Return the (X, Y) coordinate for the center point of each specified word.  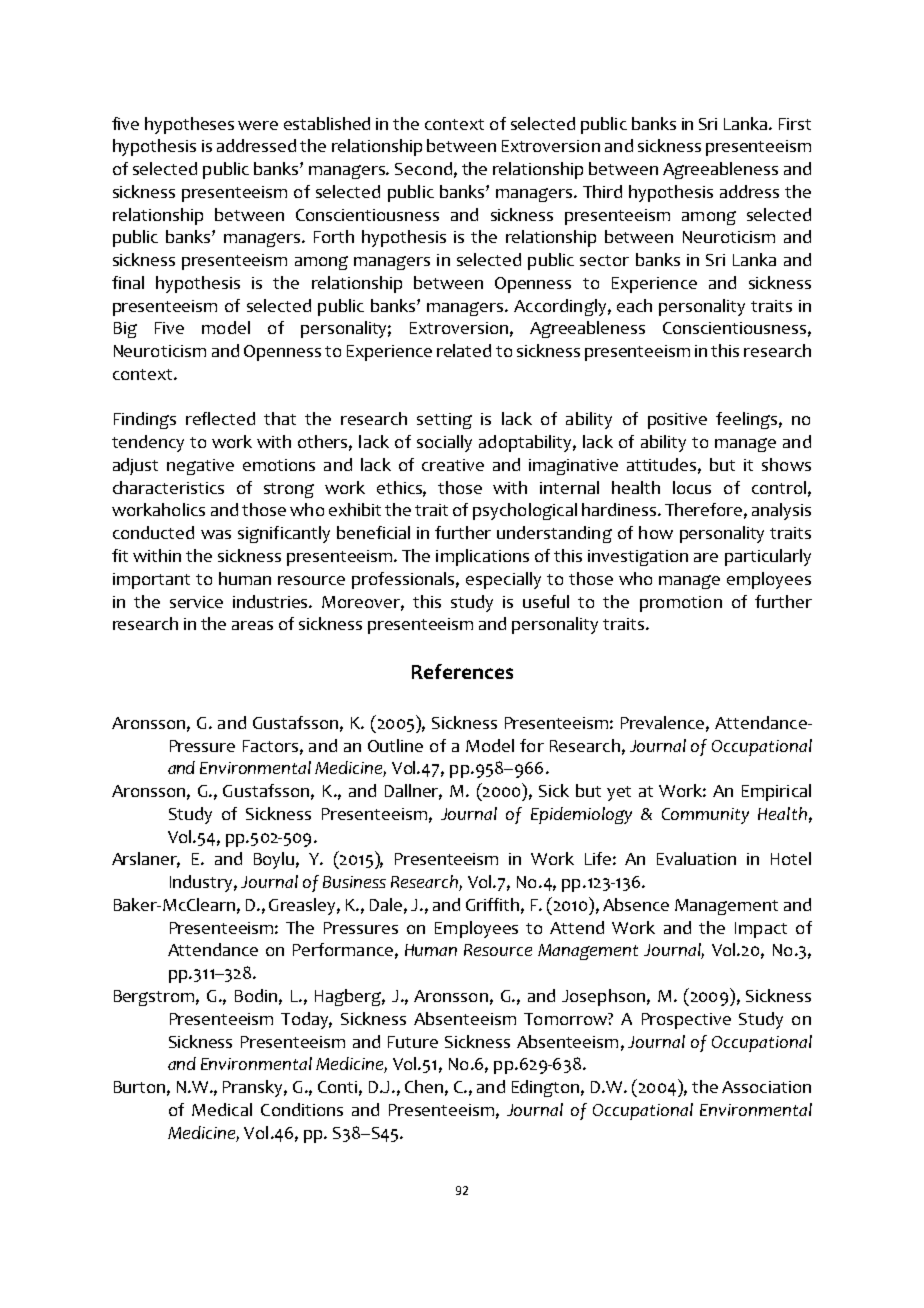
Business (354, 882)
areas (252, 625)
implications (482, 557)
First (795, 124)
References (462, 671)
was (216, 534)
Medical (222, 1109)
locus (692, 487)
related (464, 350)
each (634, 305)
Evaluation (696, 858)
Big (125, 330)
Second (423, 168)
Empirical (776, 792)
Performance (343, 949)
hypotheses (189, 125)
